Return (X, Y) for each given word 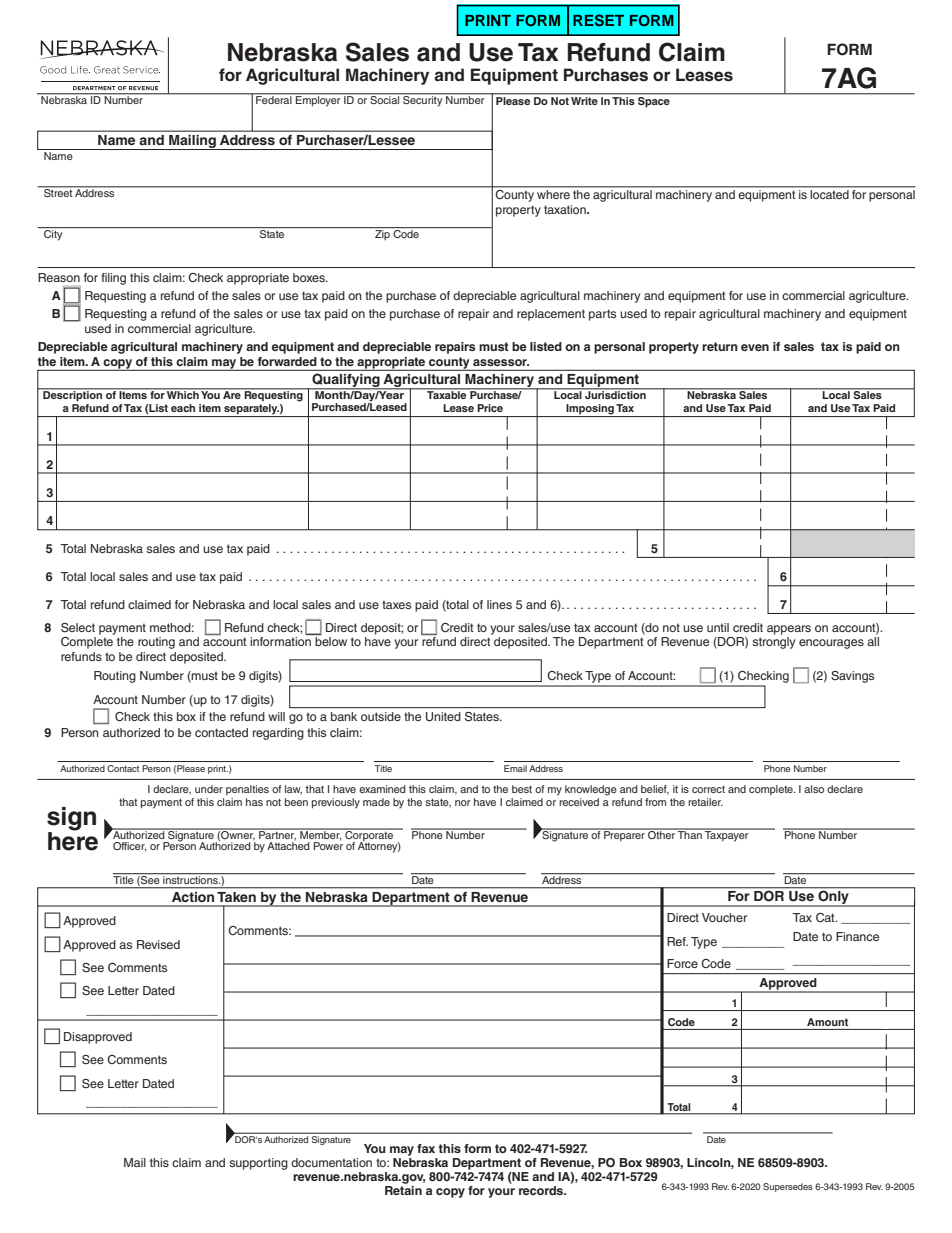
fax (426, 1148)
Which (182, 394)
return (720, 346)
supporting (258, 1164)
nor (463, 803)
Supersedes (788, 1187)
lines (499, 604)
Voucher (724, 917)
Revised (158, 944)
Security (423, 100)
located (830, 193)
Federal (274, 99)
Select (78, 628)
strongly (773, 643)
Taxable (447, 394)
